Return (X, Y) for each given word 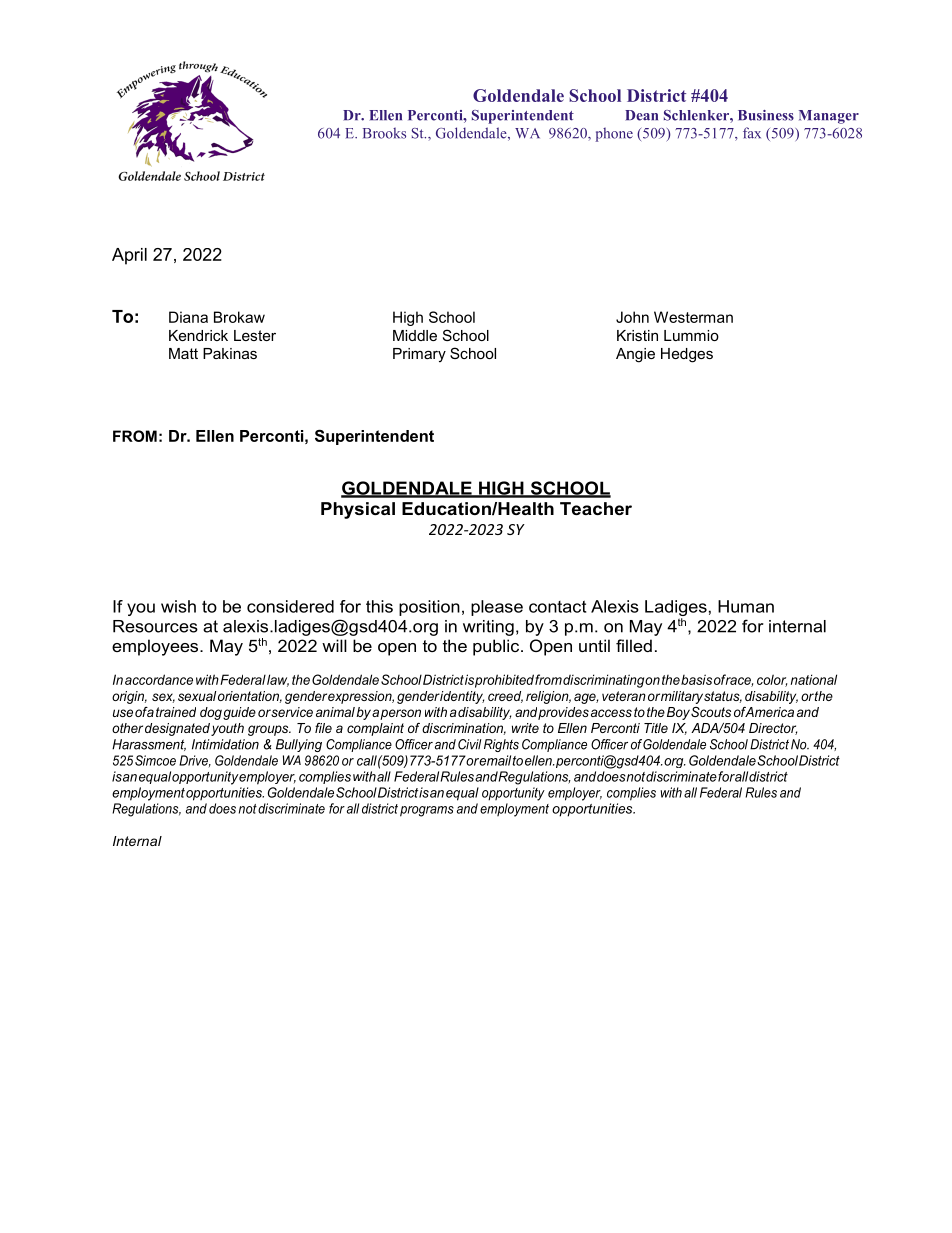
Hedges (687, 355)
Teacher (596, 508)
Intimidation (225, 744)
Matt (183, 353)
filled (634, 645)
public (497, 647)
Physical (358, 510)
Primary (419, 355)
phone (614, 134)
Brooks (384, 133)
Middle (415, 335)
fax (752, 133)
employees (156, 647)
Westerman (693, 317)
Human (746, 606)
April (129, 256)
